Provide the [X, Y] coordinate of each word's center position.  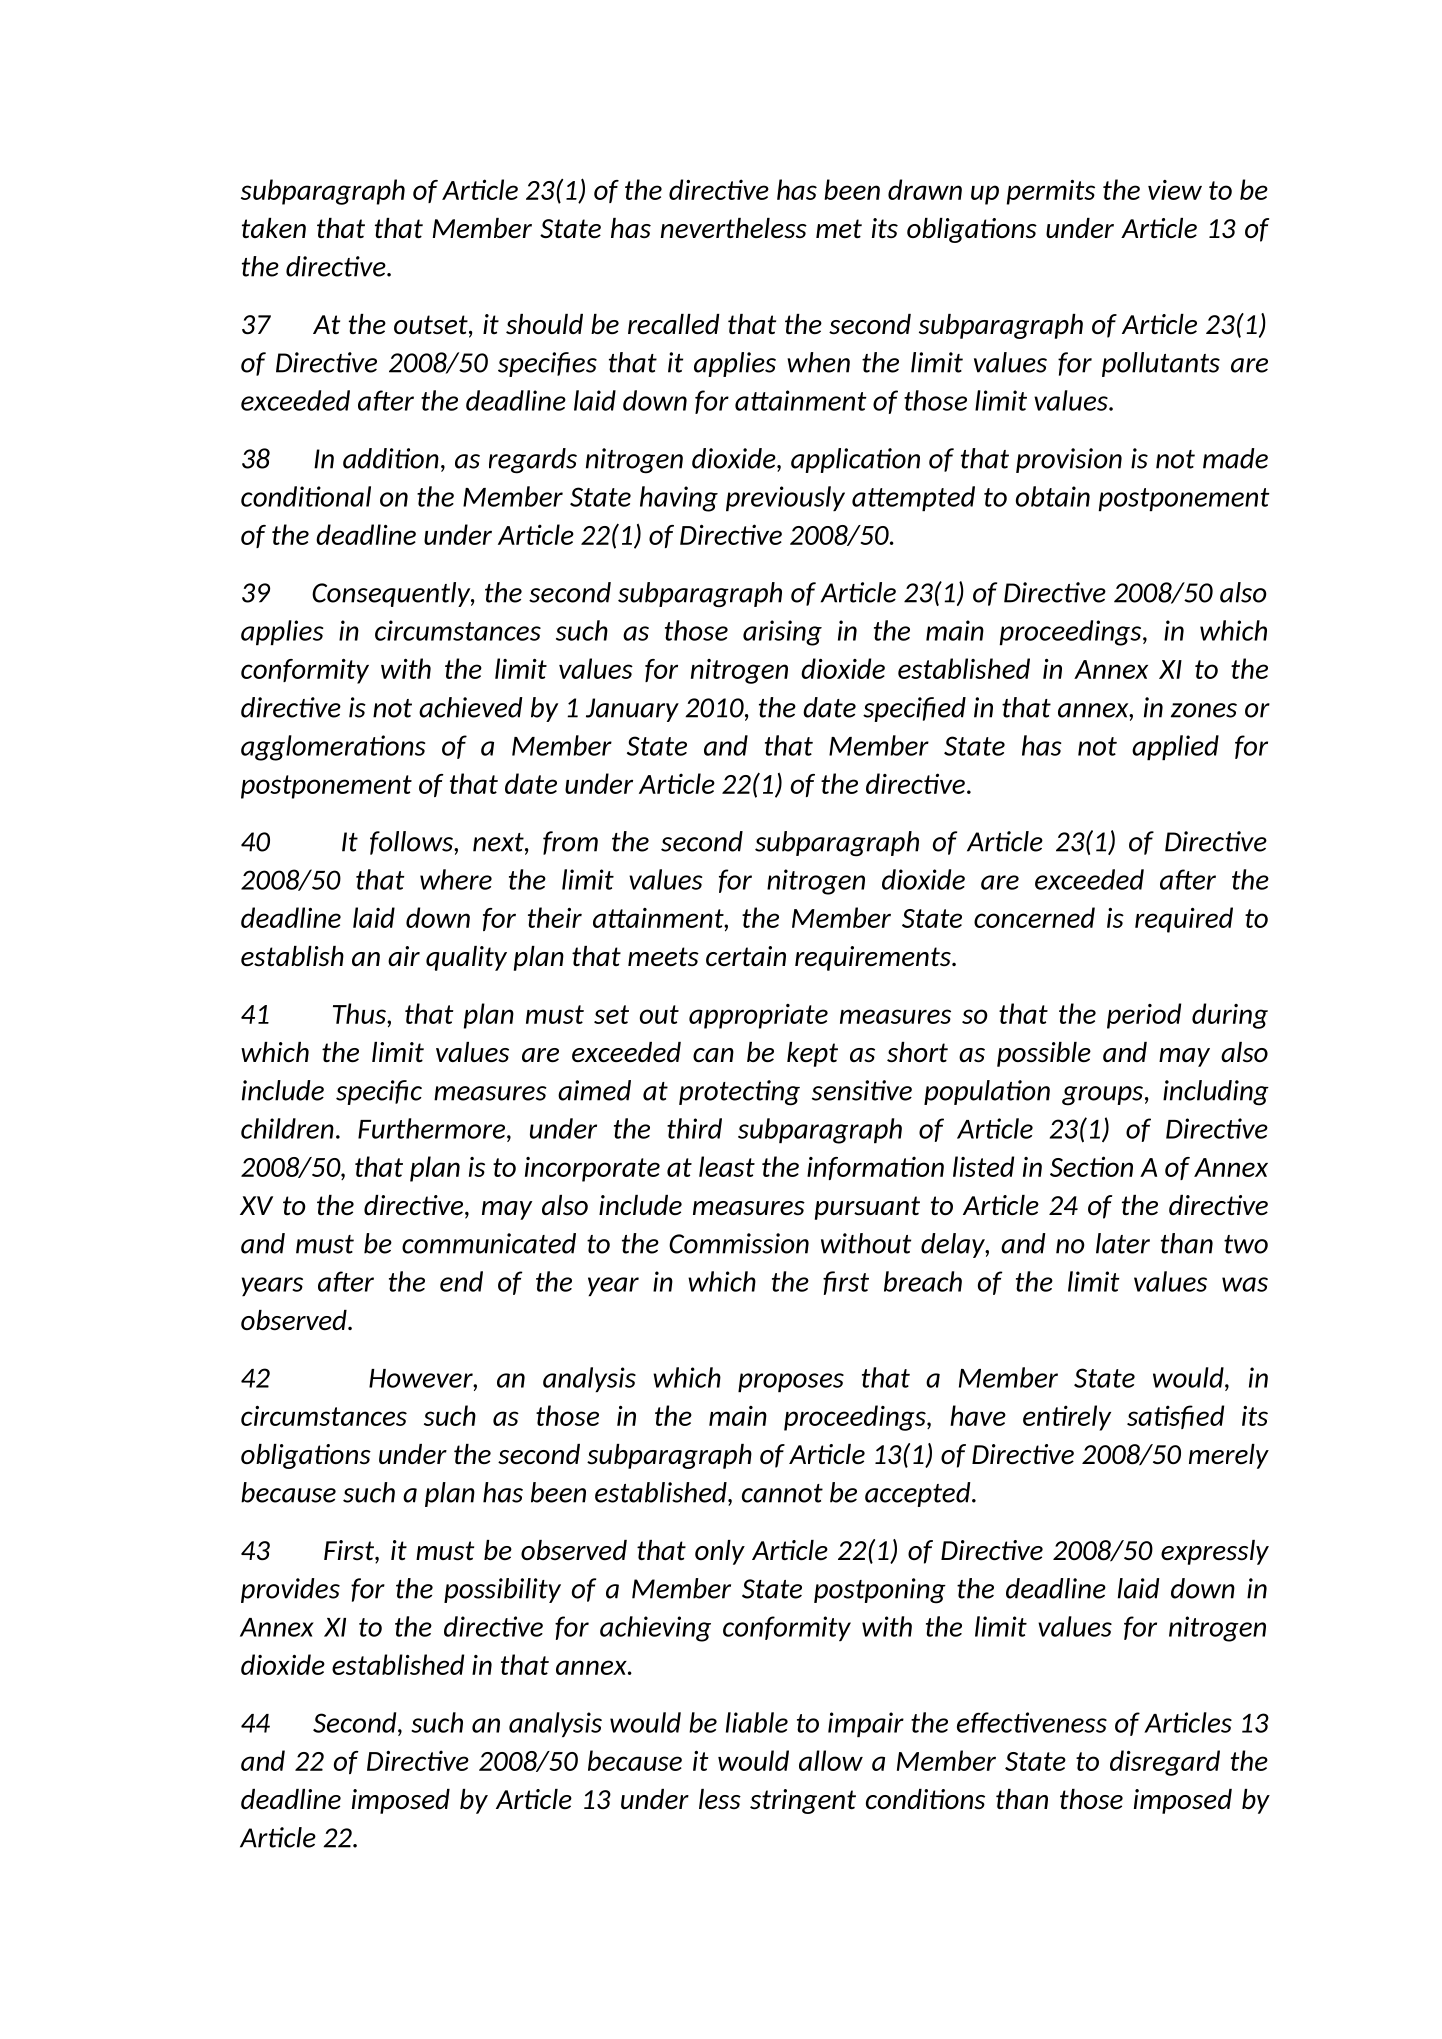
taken [274, 228]
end [461, 1281]
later [1123, 1243]
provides [290, 1590]
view [1175, 190]
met [839, 228]
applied [1175, 747]
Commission [739, 1243]
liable [757, 1722]
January [632, 710]
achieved [471, 707]
